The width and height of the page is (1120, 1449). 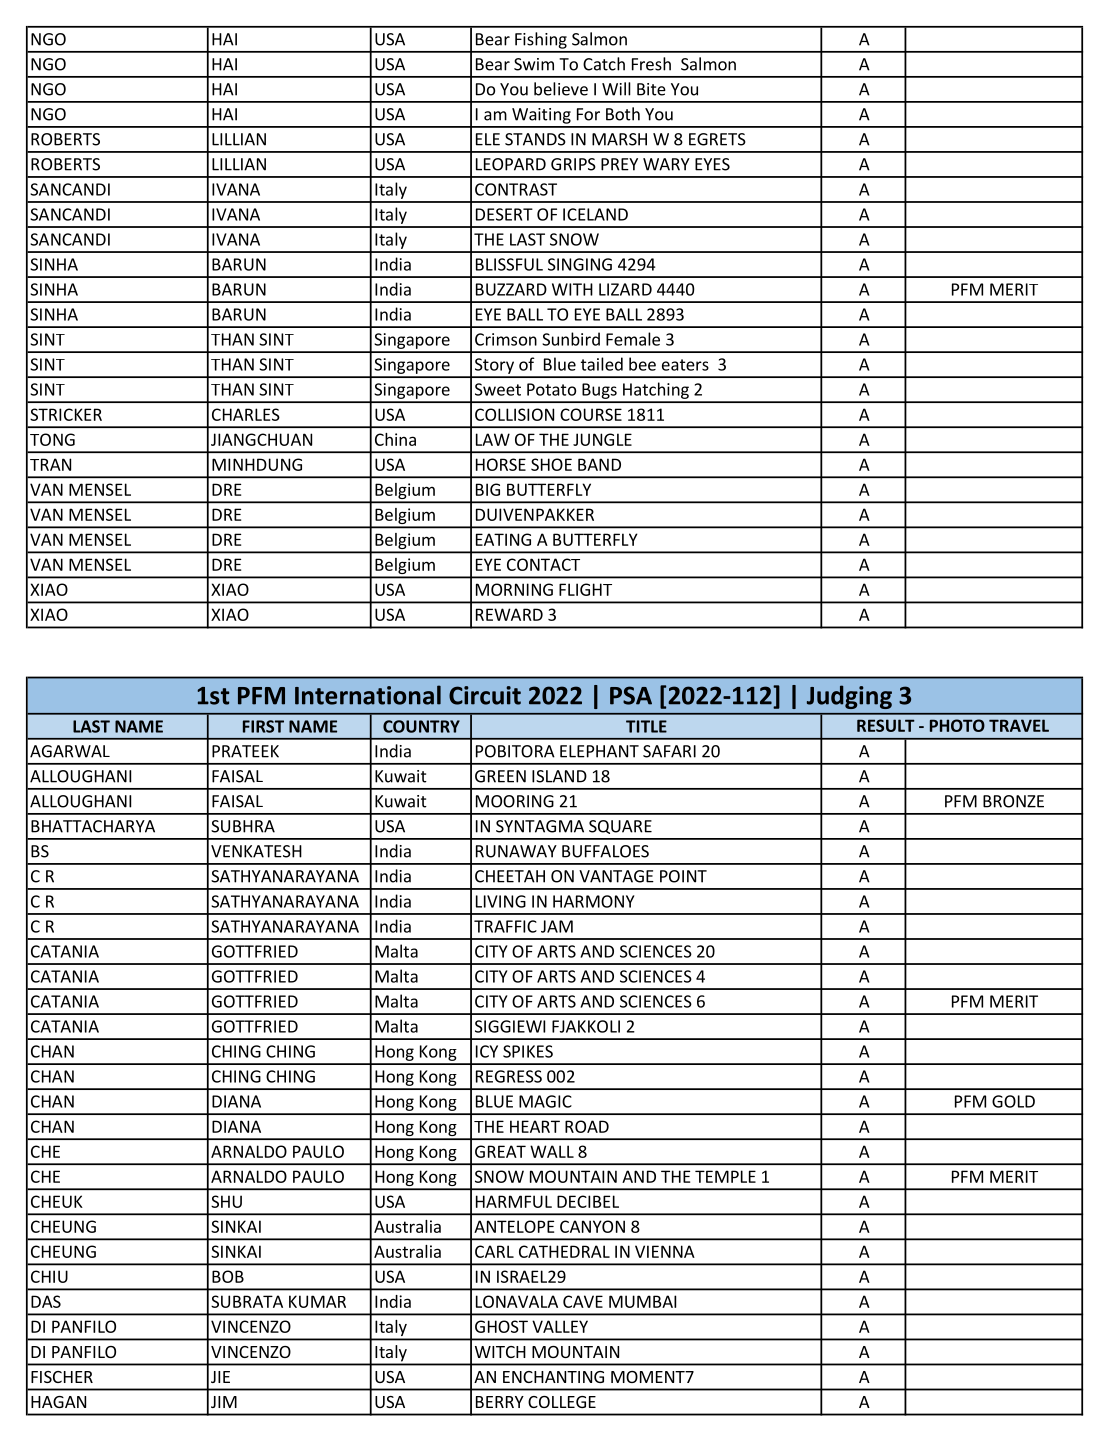 I want to click on GOLD, so click(x=1013, y=1101).
